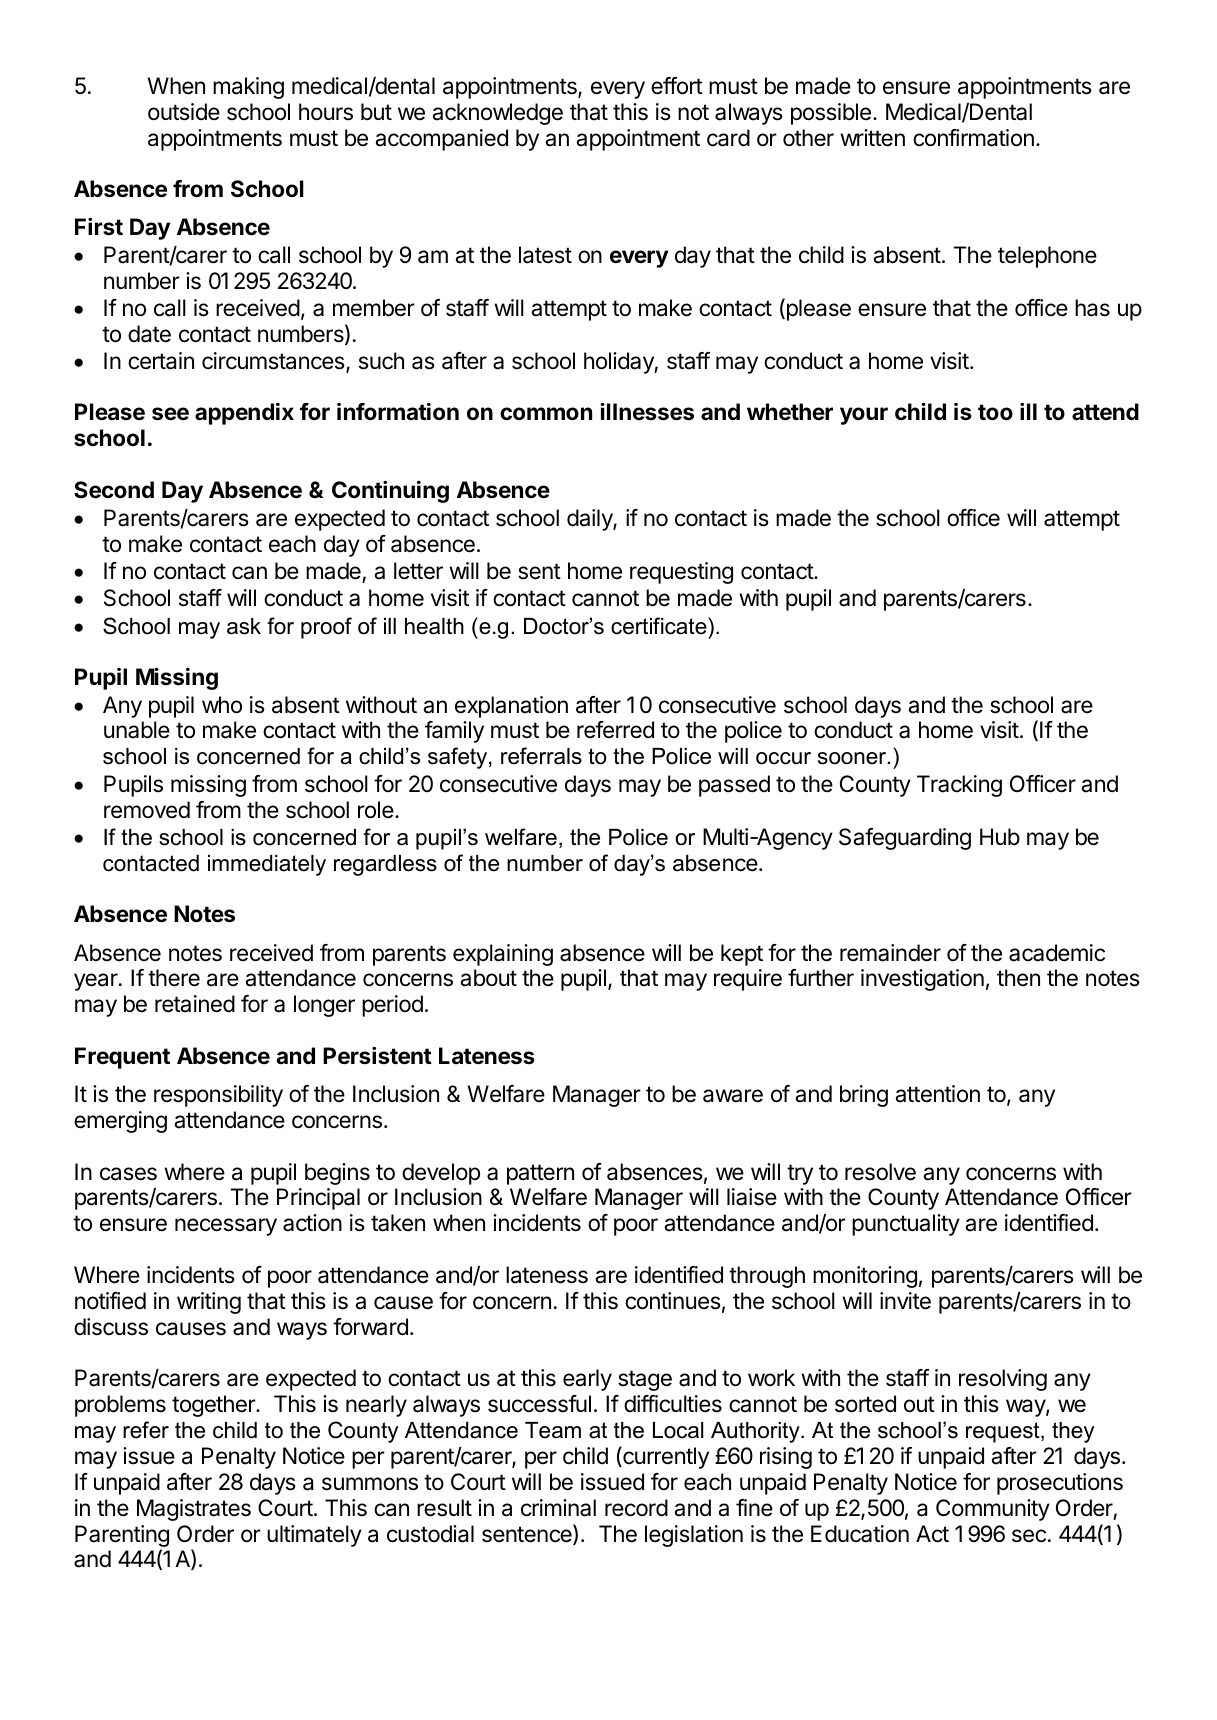 The width and height of the screenshot is (1217, 1720). I want to click on Tracking, so click(959, 786).
